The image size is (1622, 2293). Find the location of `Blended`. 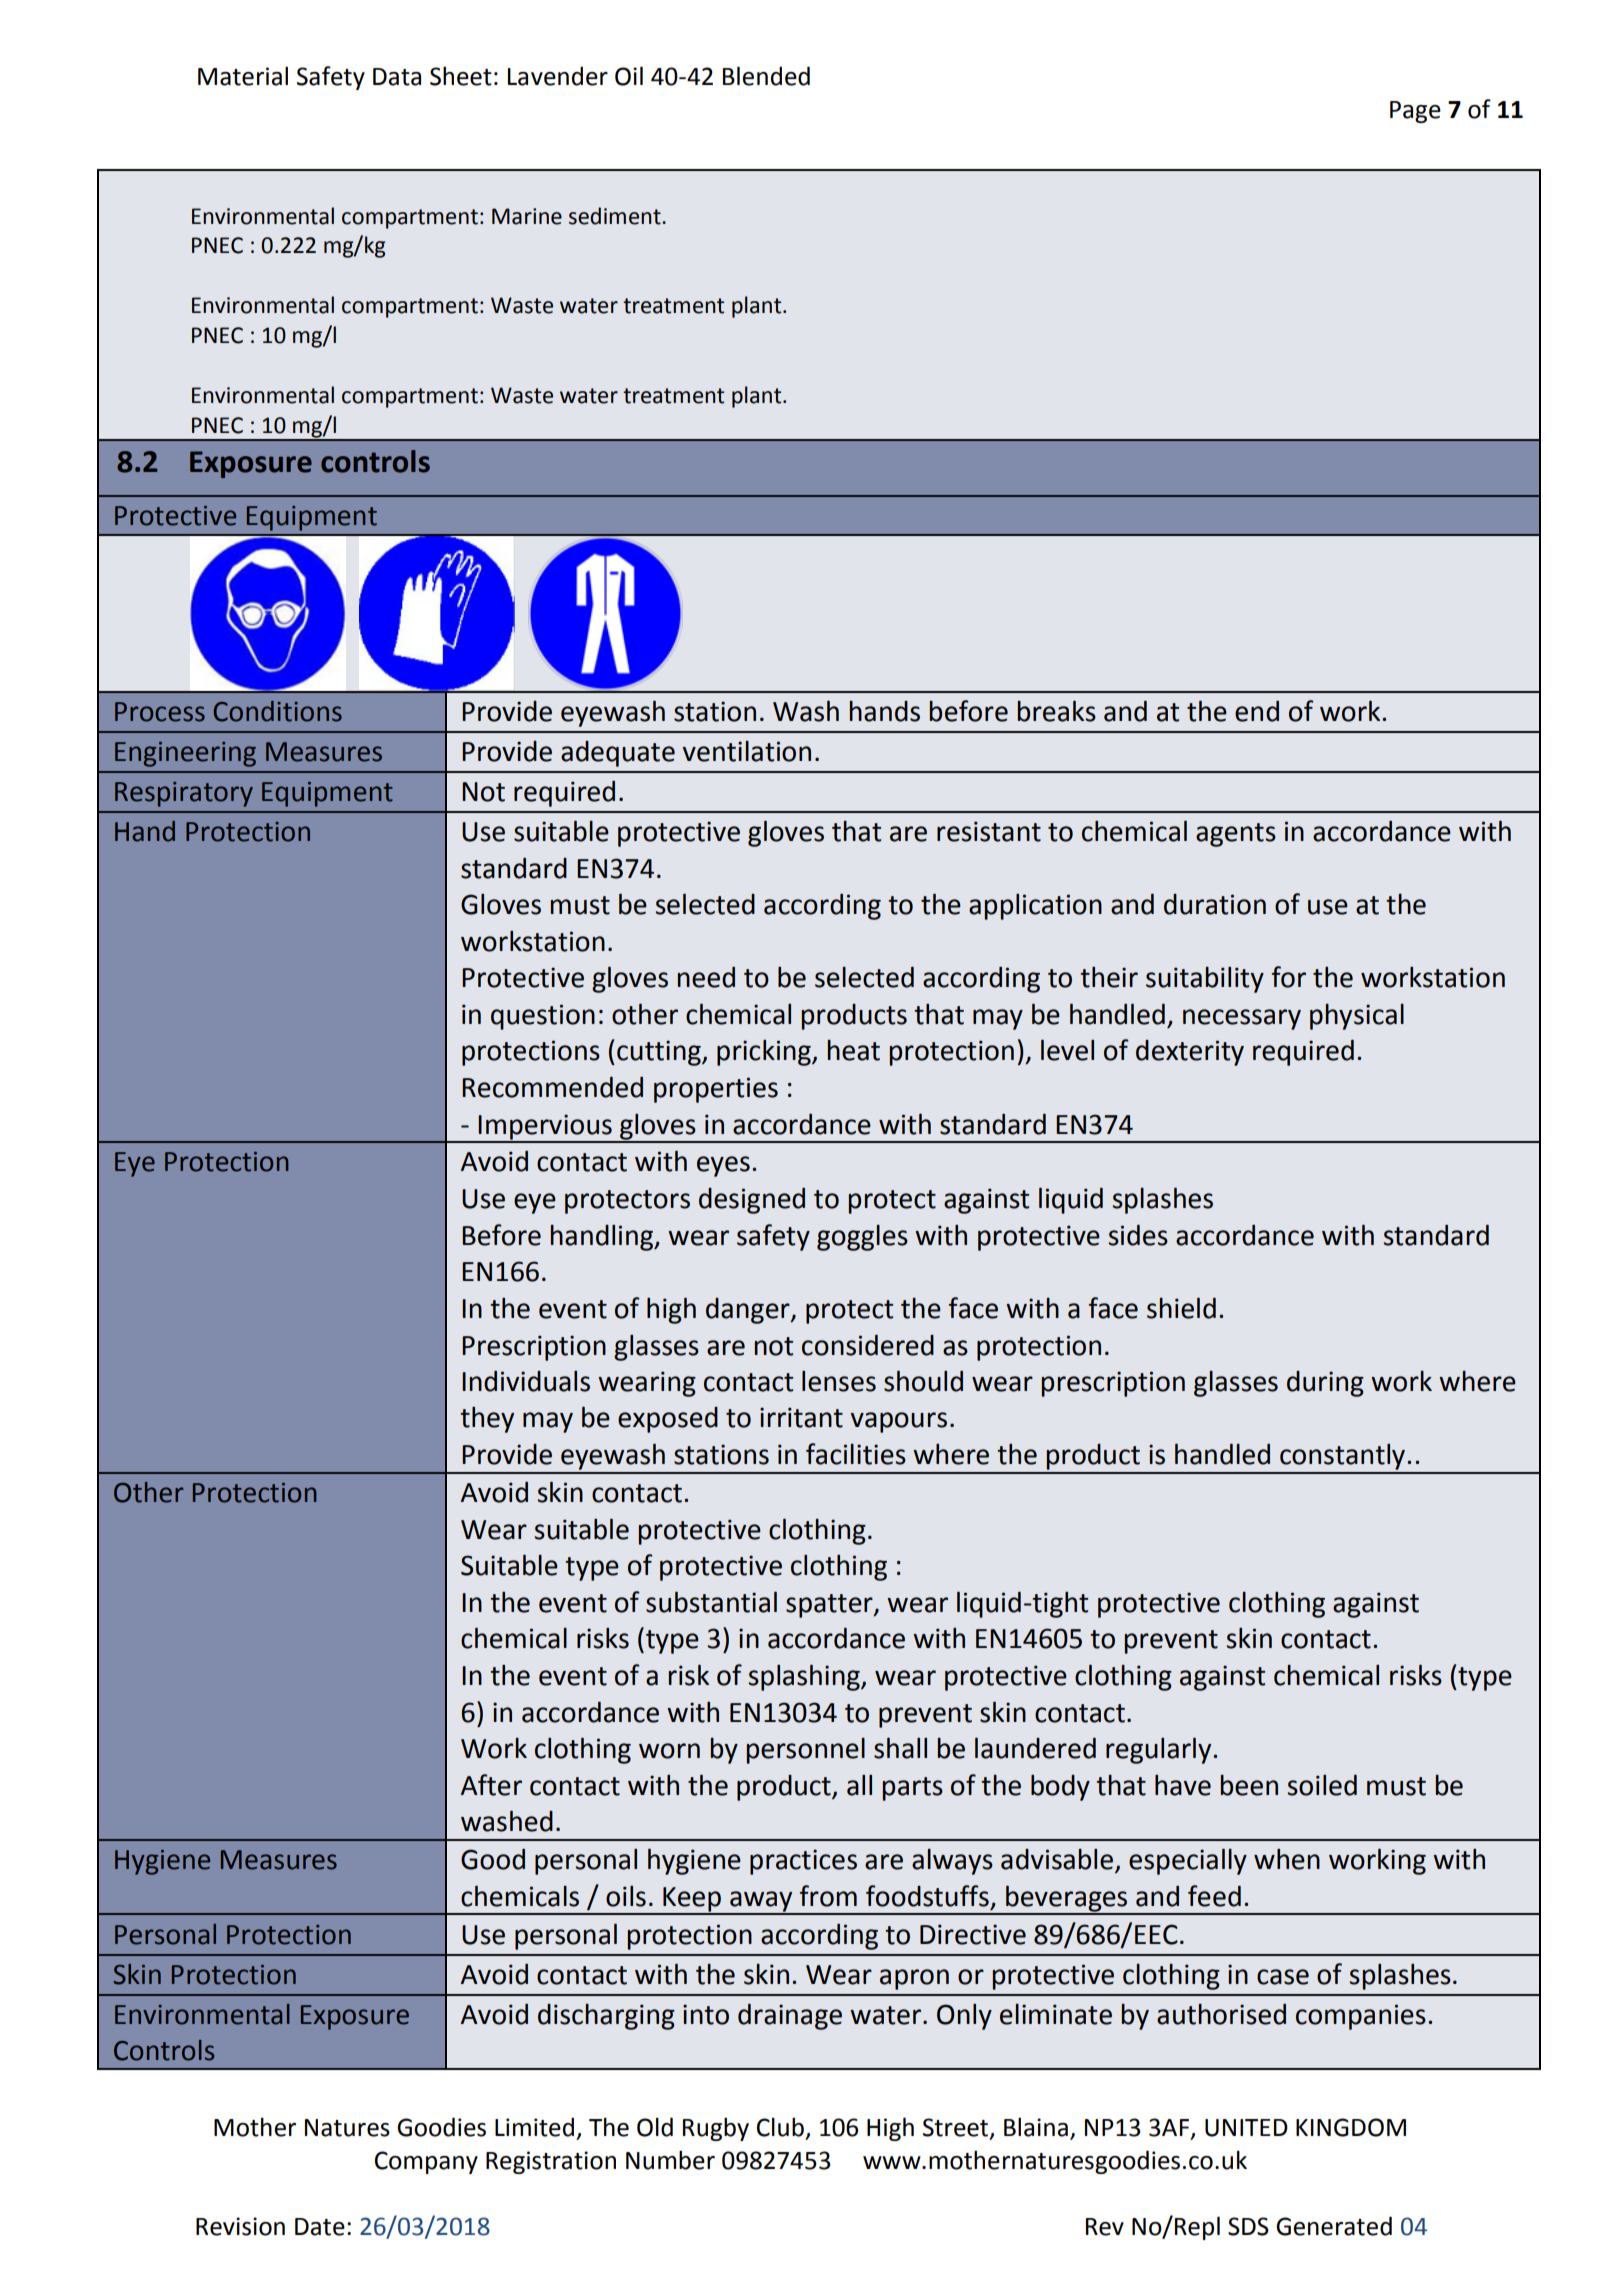

Blended is located at coordinates (766, 76).
